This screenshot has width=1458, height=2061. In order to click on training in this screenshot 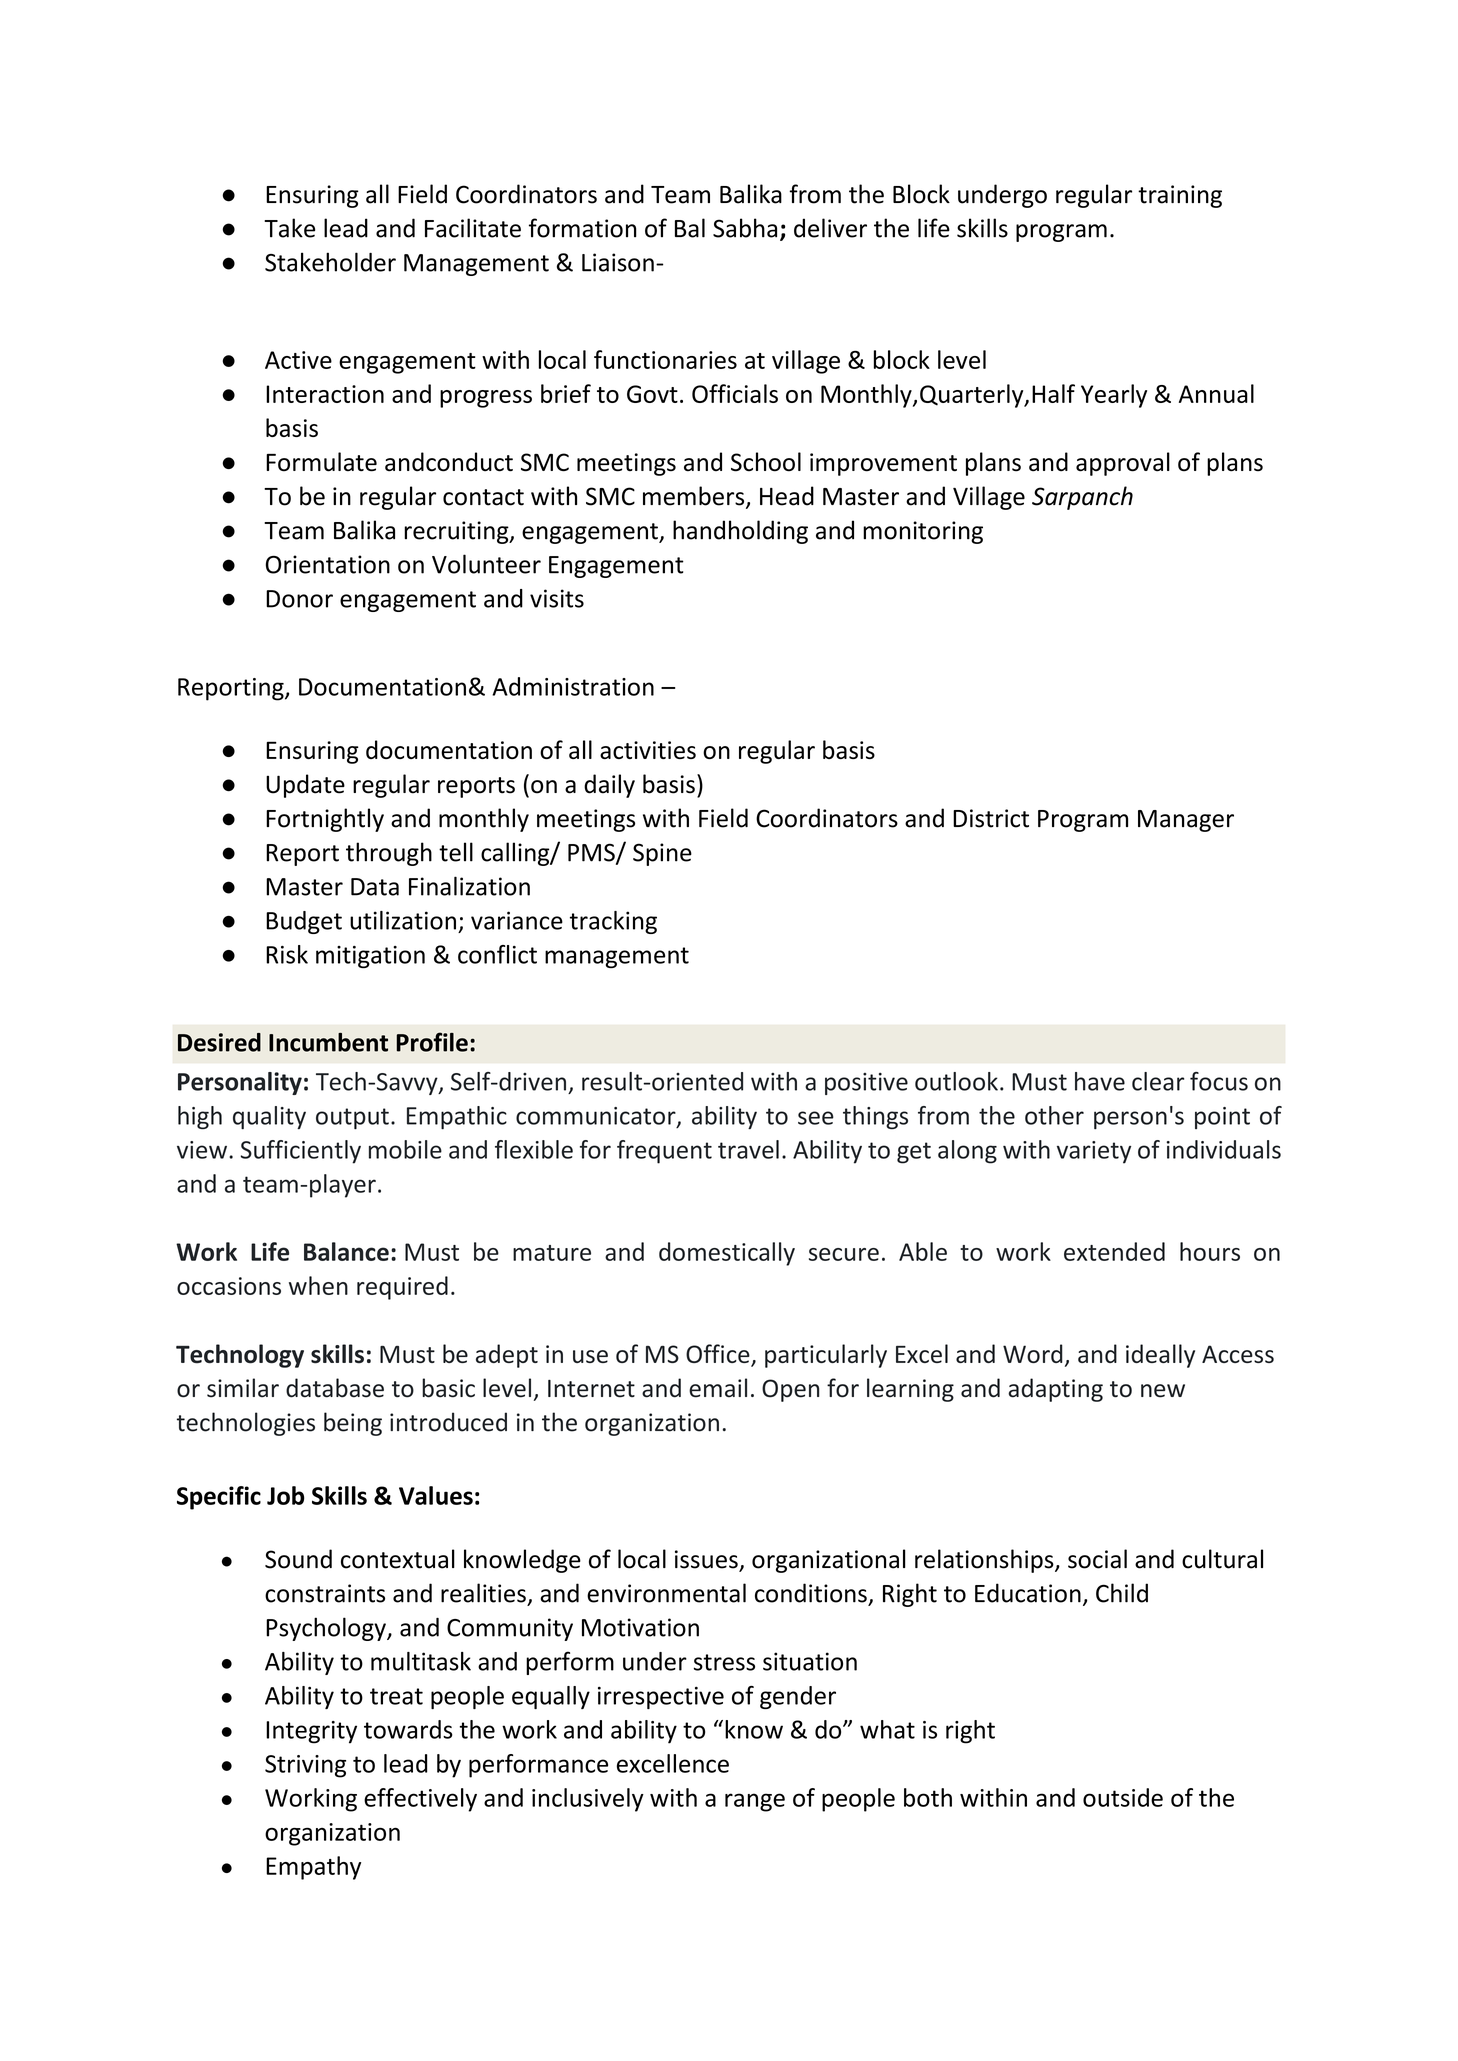, I will do `click(1180, 196)`.
